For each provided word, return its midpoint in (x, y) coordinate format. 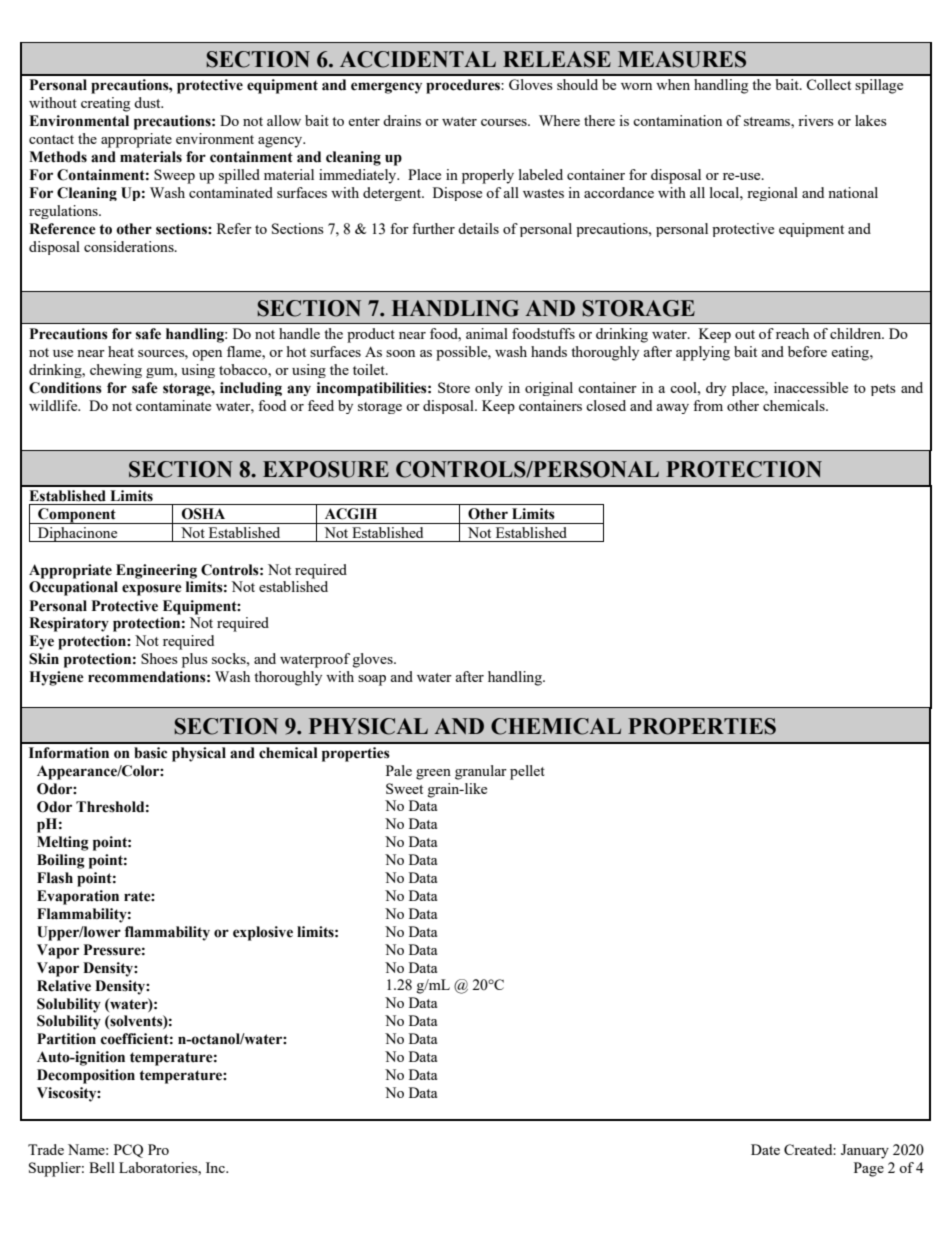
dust (148, 102)
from (708, 405)
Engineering (156, 571)
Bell (102, 1167)
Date (765, 1149)
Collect (828, 84)
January (865, 1151)
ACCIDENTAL (418, 59)
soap (372, 680)
